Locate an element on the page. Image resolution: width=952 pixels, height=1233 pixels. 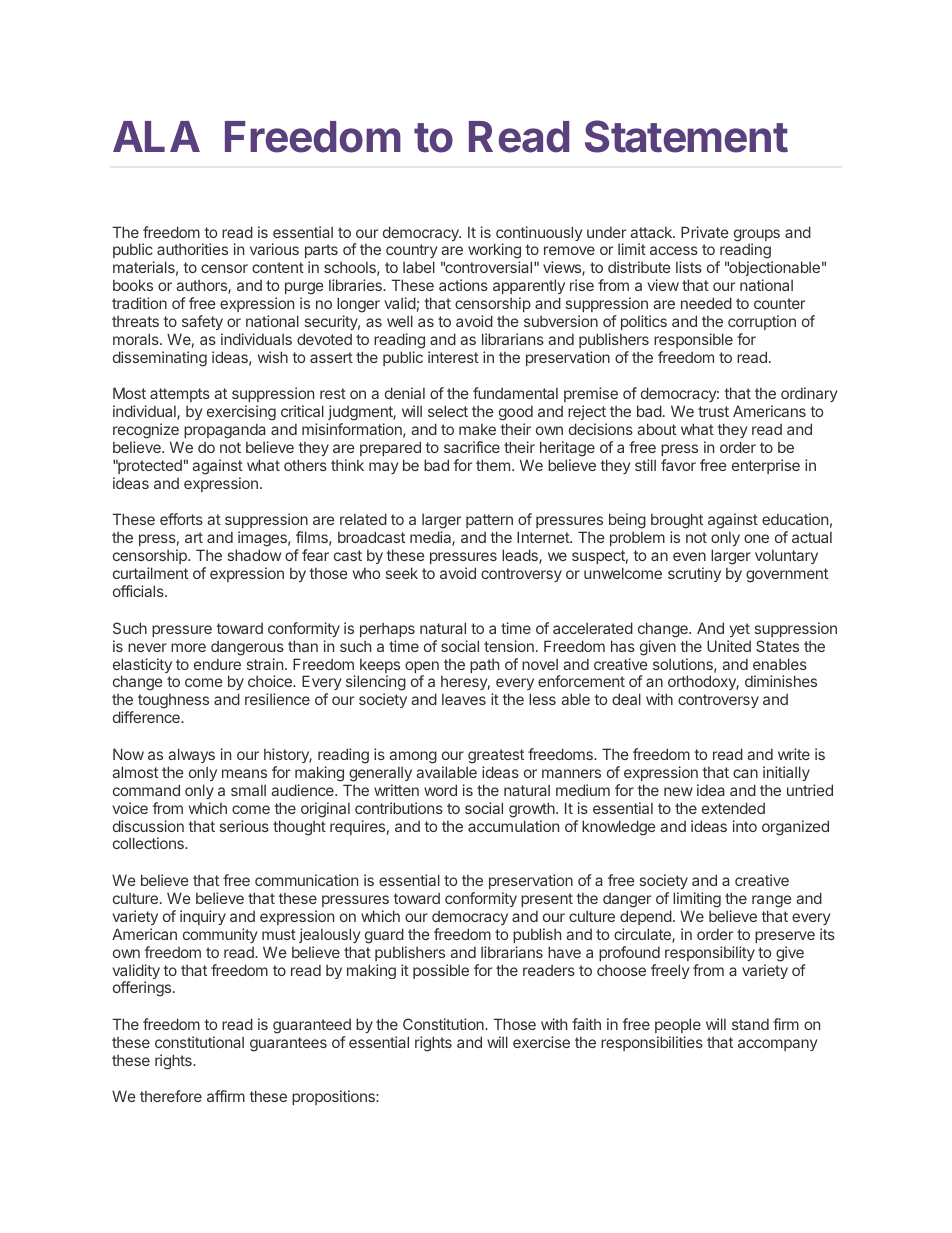
continuously is located at coordinates (538, 235).
